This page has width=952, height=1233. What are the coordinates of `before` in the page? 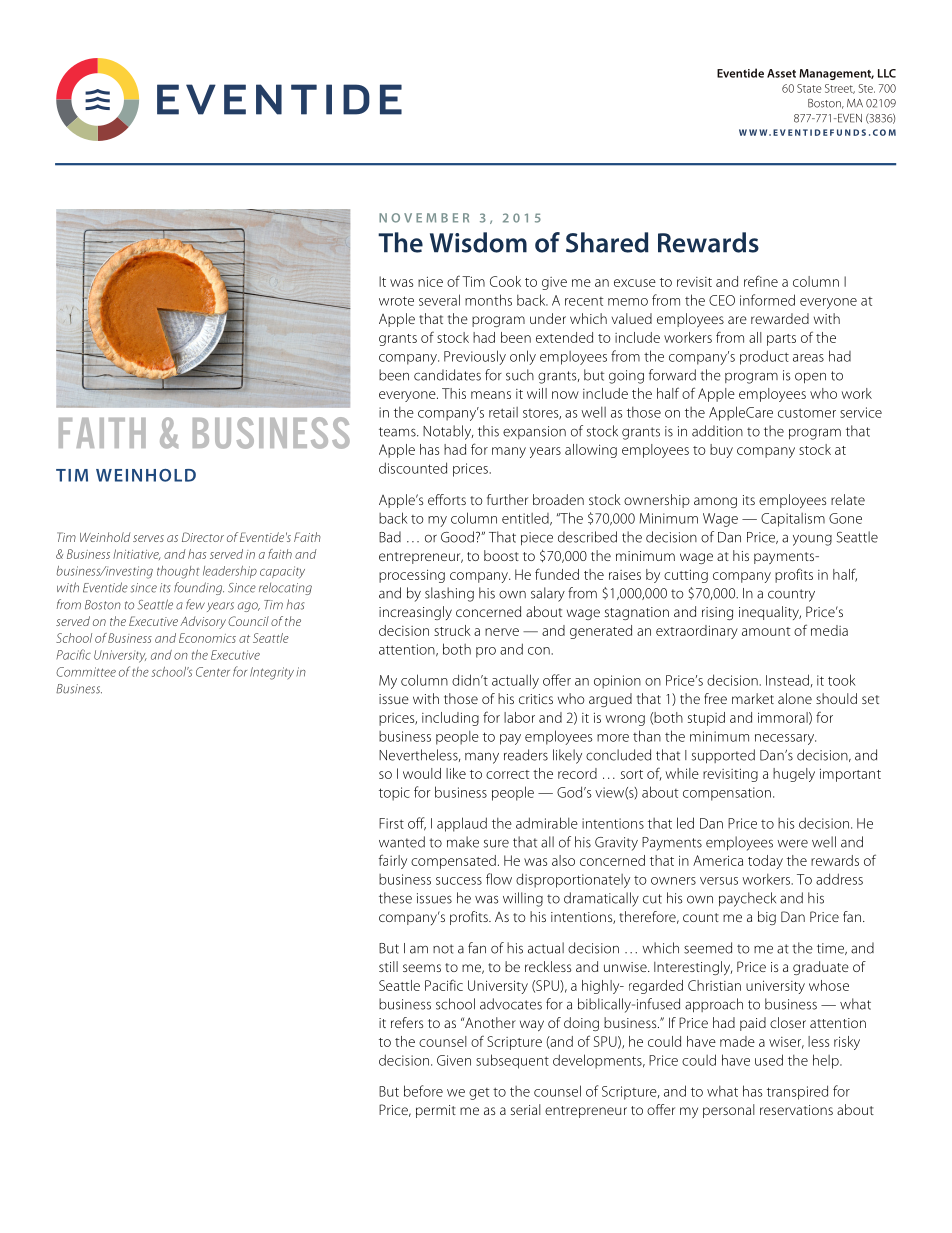 It's located at (423, 1091).
